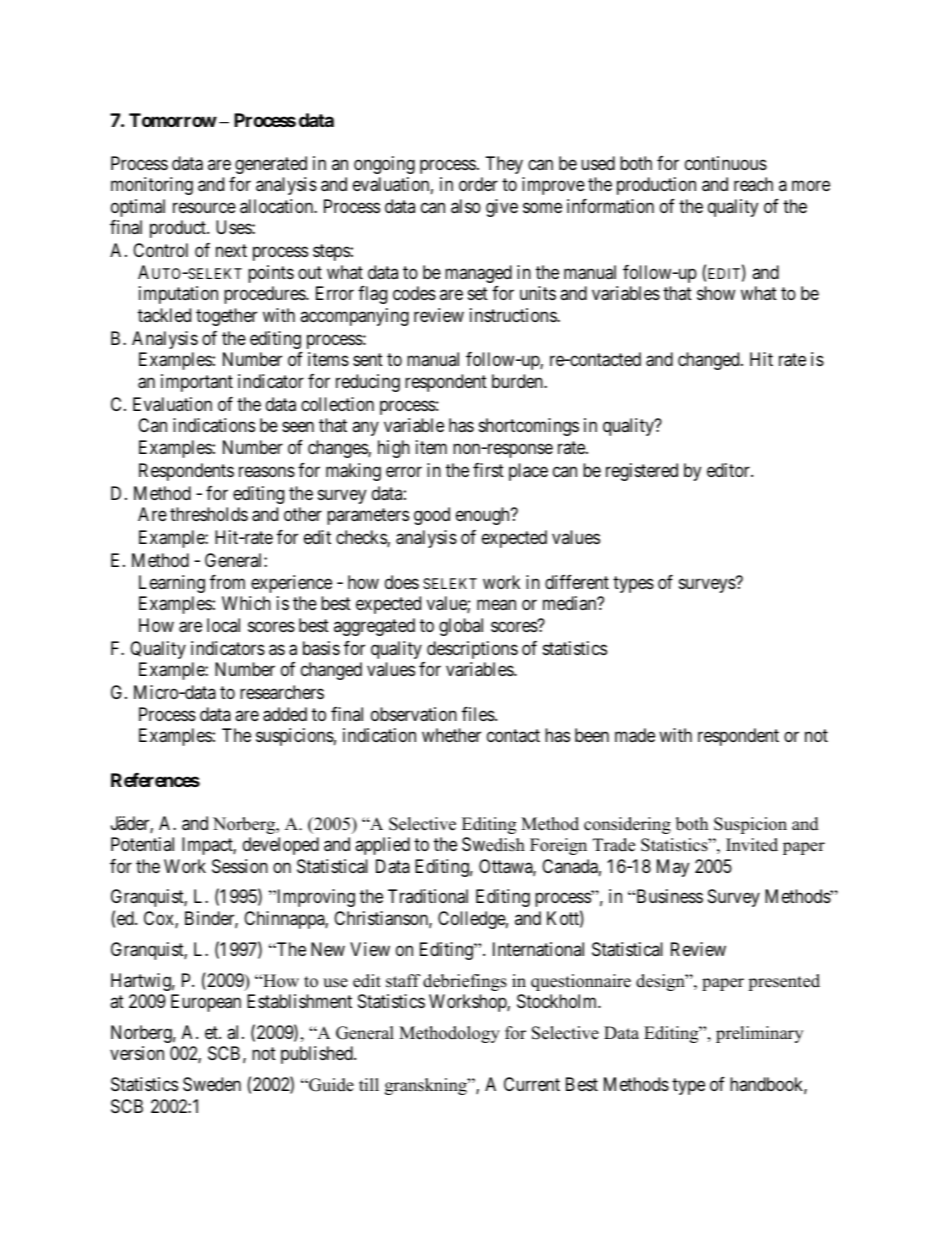 This image has width=952, height=1233. What do you see at coordinates (496, 605) in the image?
I see `mean` at bounding box center [496, 605].
